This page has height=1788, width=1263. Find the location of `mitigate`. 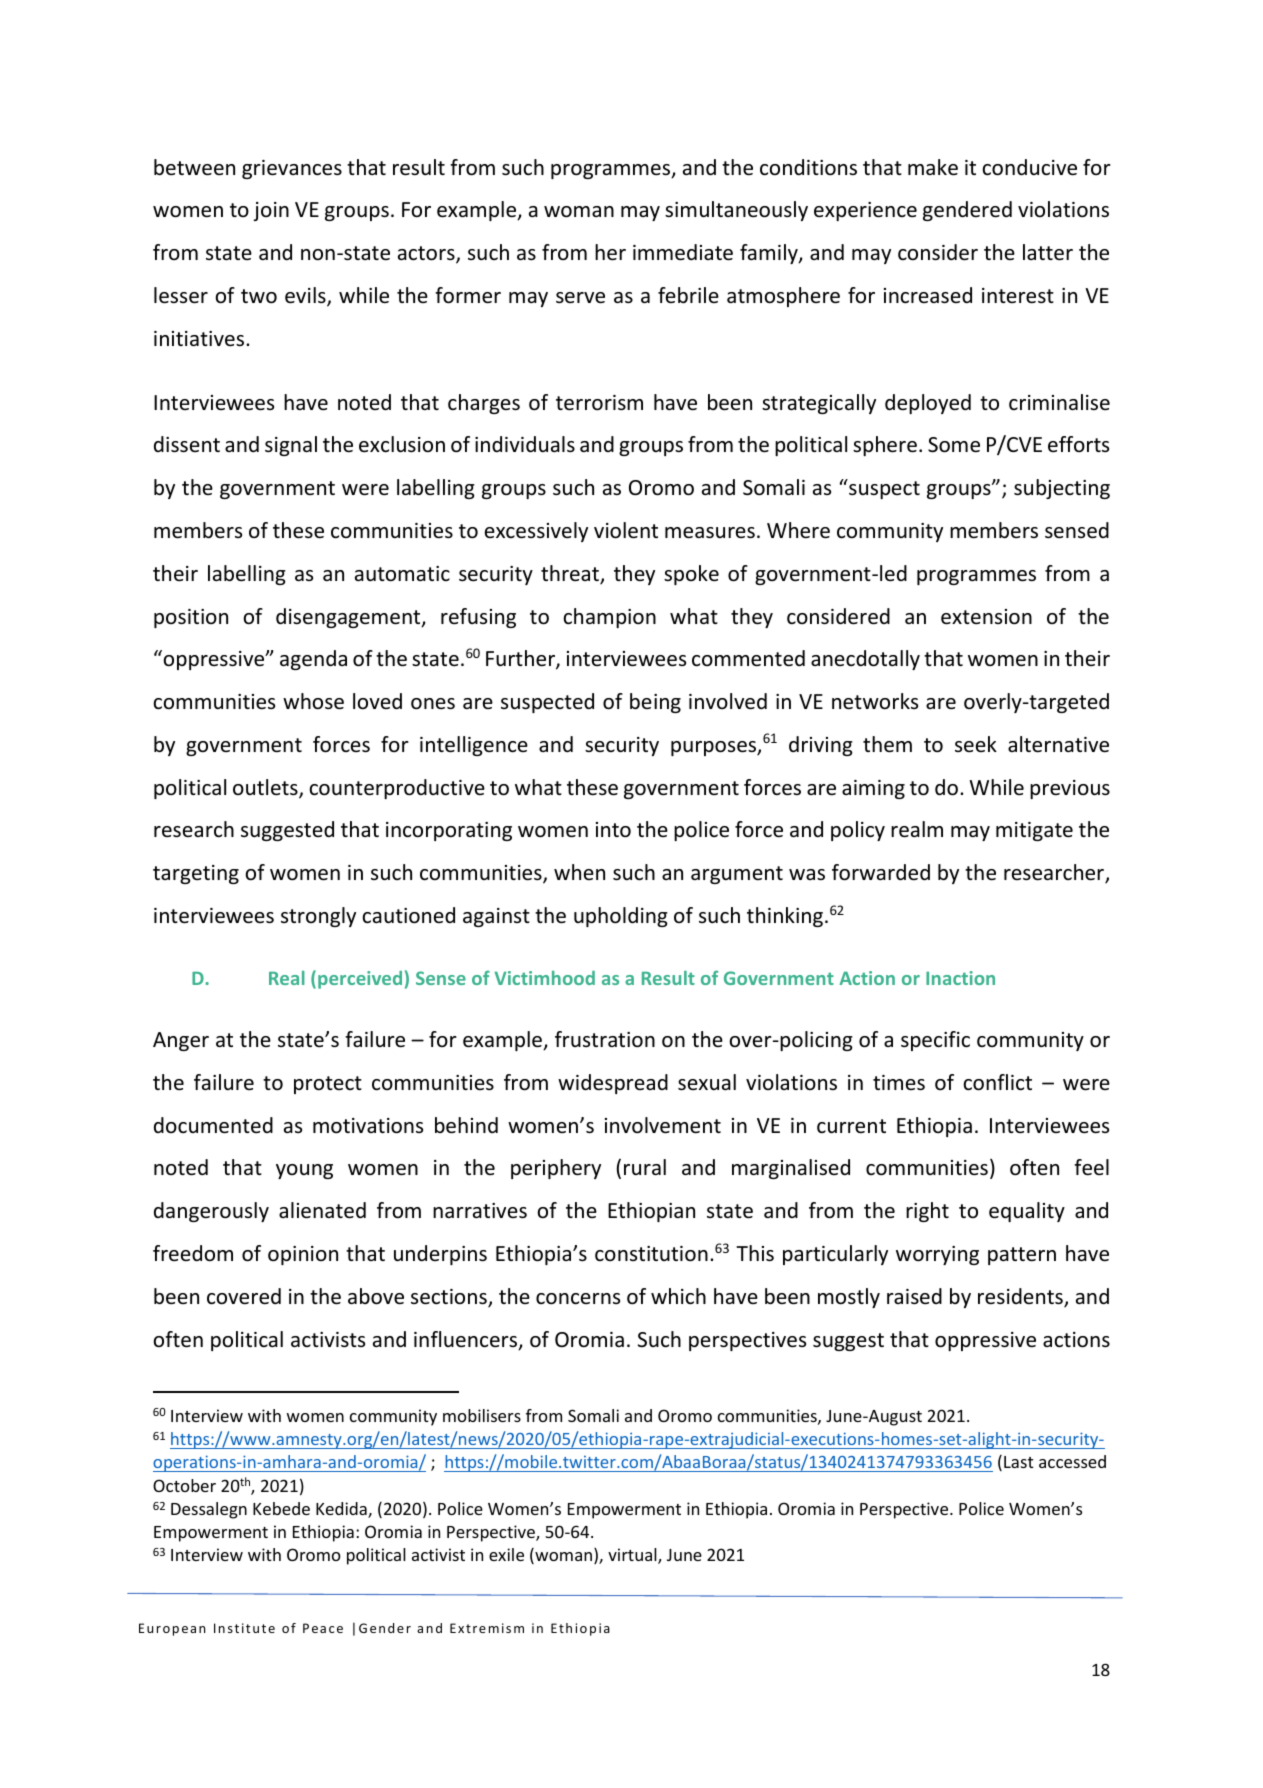

mitigate is located at coordinates (1034, 831).
